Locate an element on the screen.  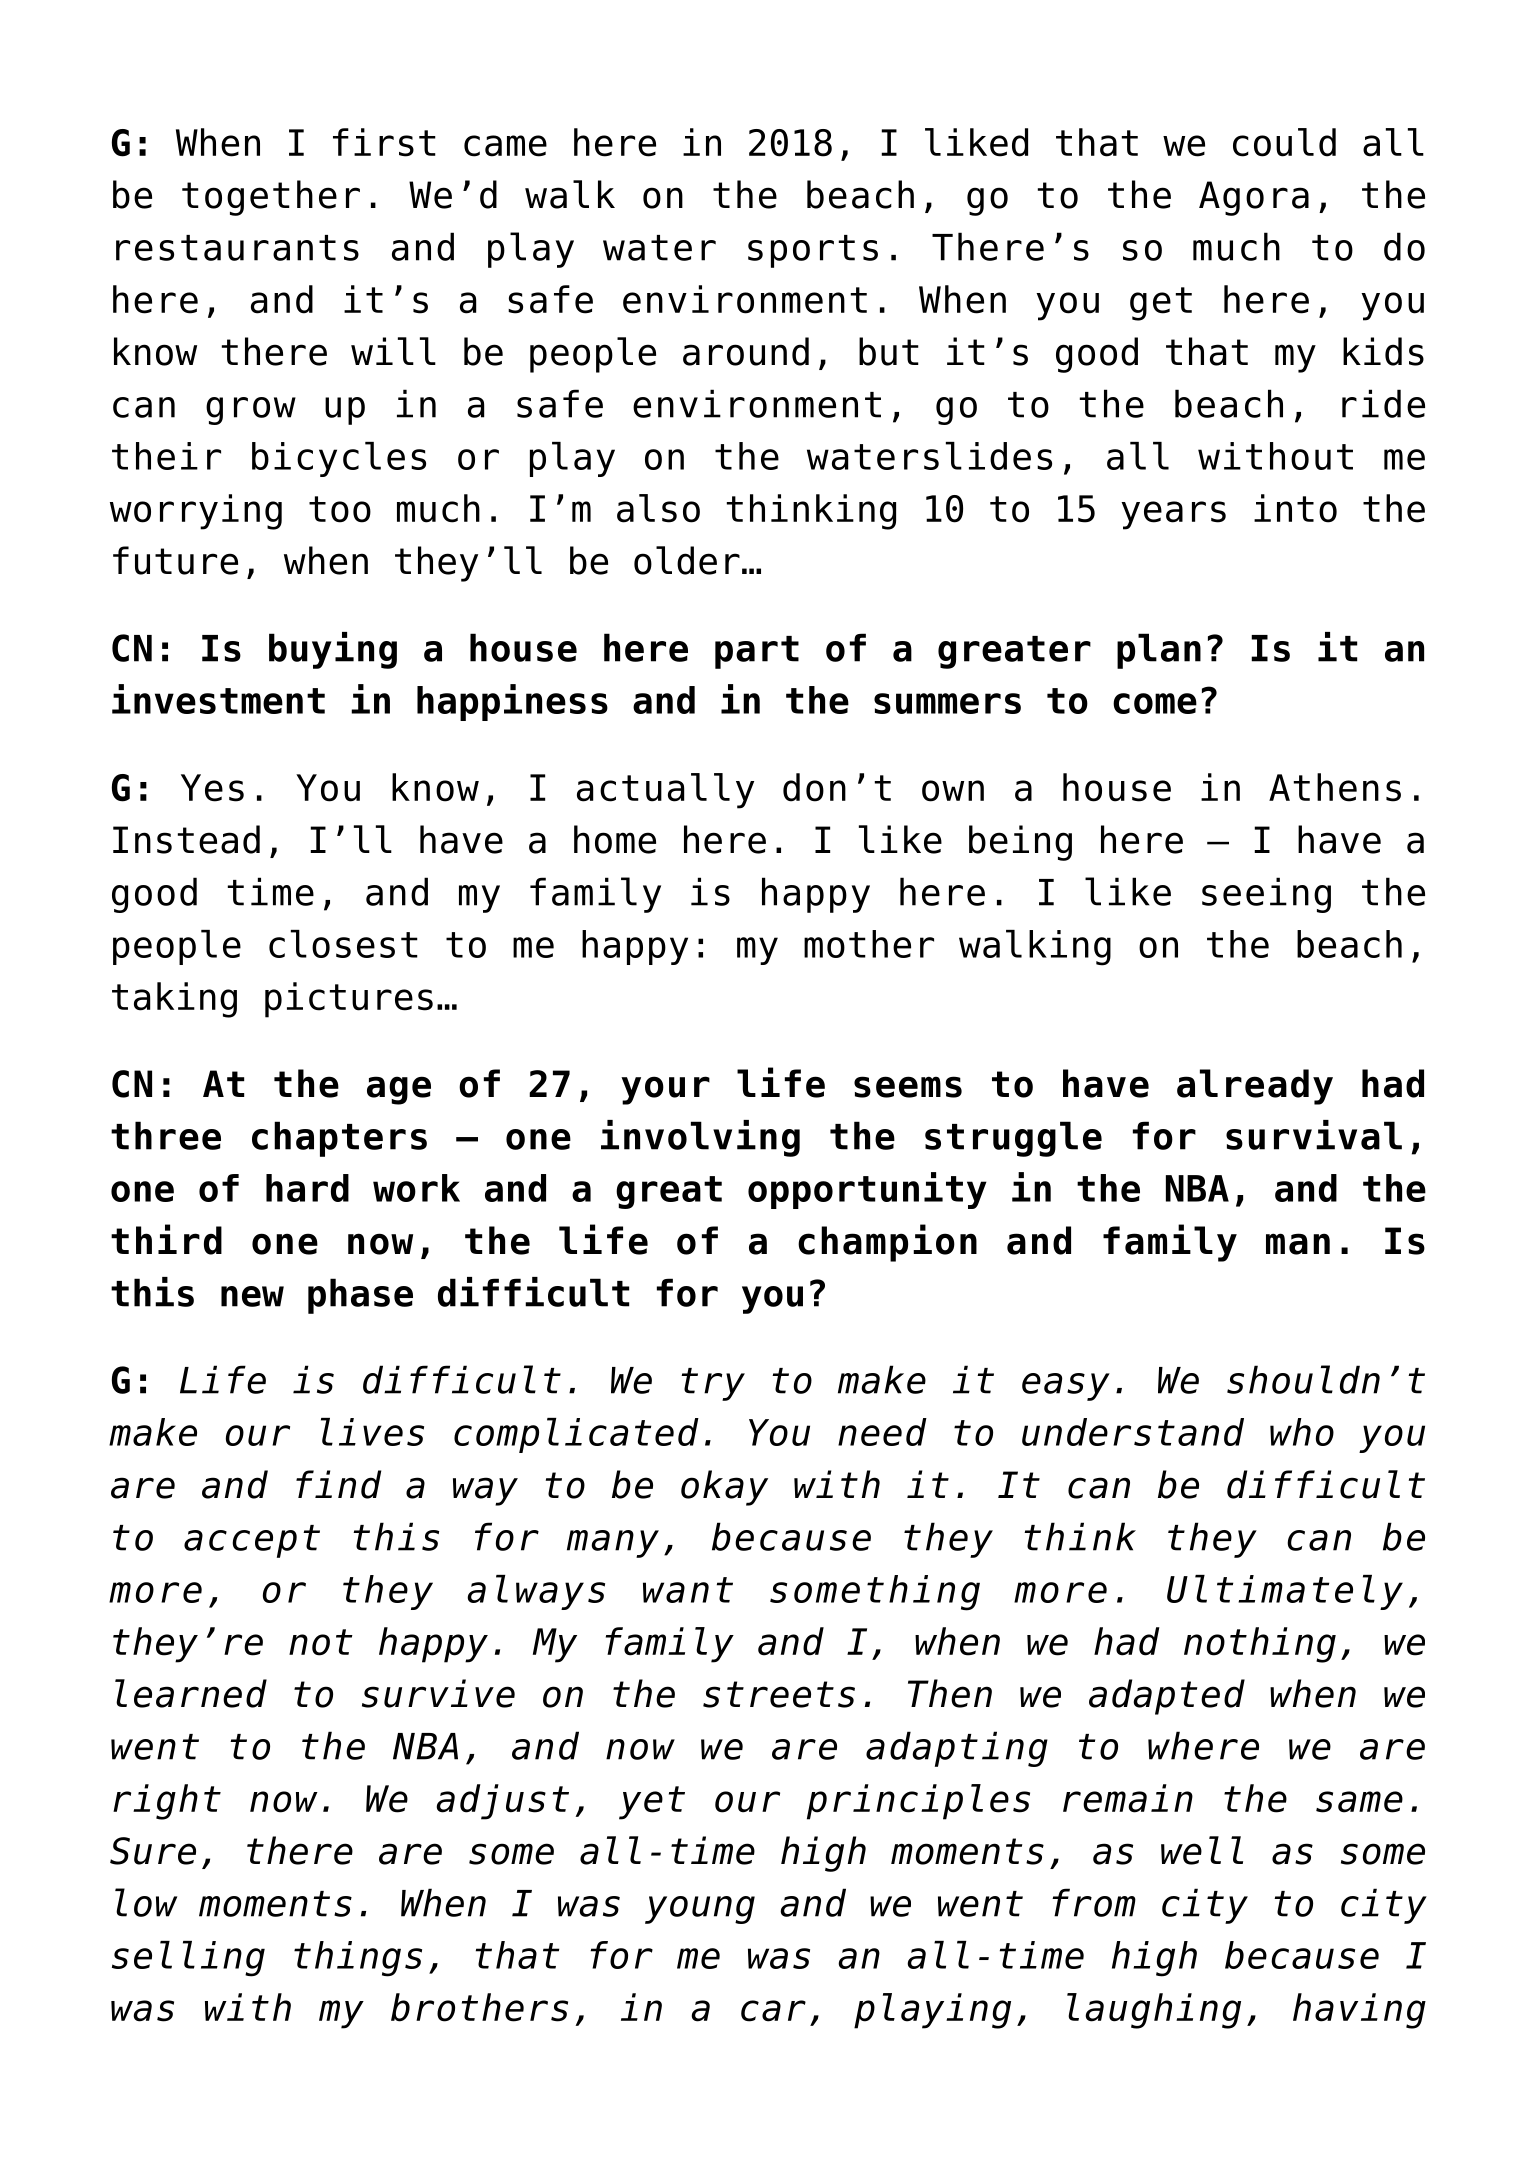
too is located at coordinates (340, 509).
